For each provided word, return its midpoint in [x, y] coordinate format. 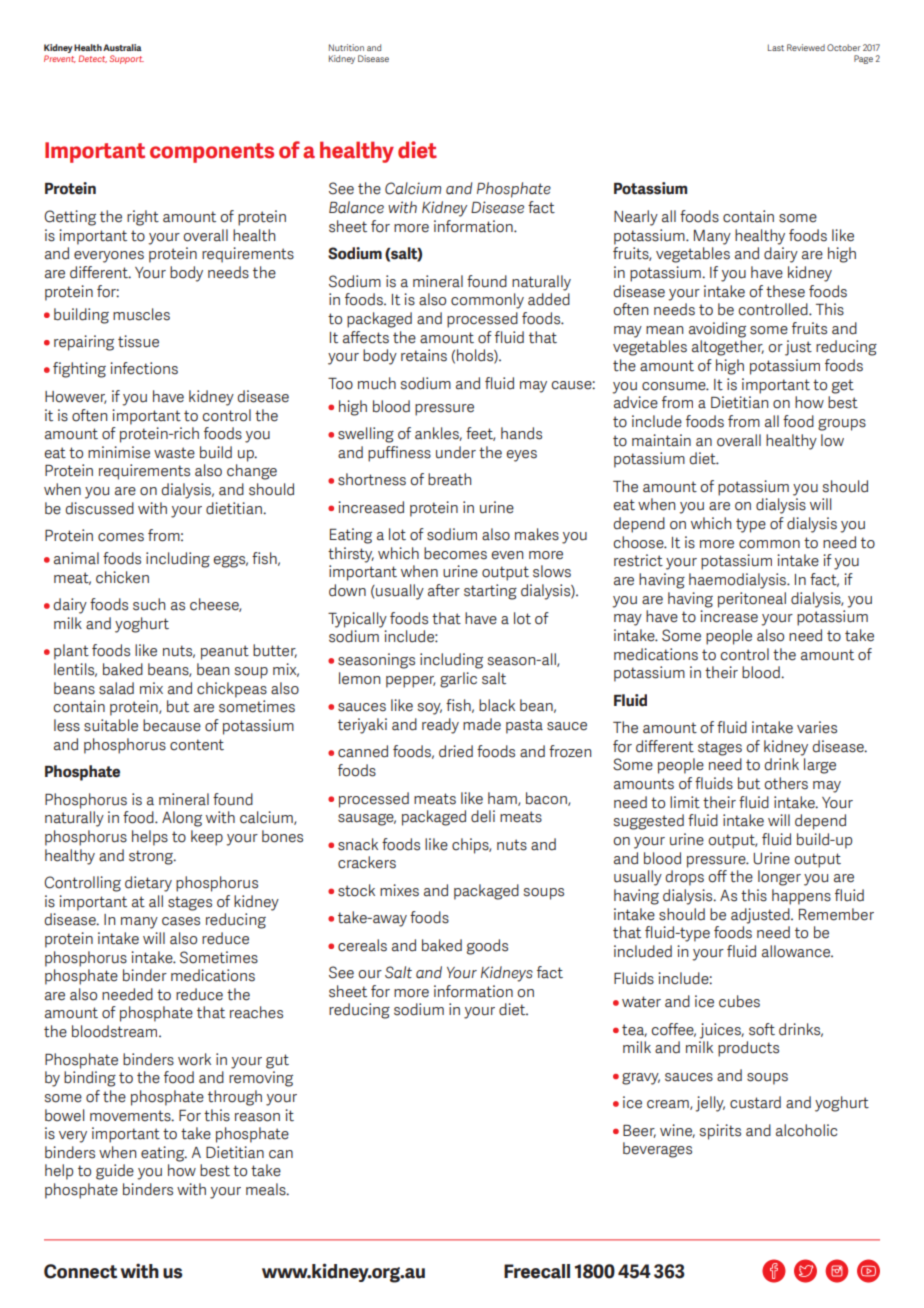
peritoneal [752, 600]
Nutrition [346, 47]
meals [267, 1189]
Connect [80, 1271]
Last [776, 47]
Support [126, 59]
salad [116, 688]
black [497, 705]
